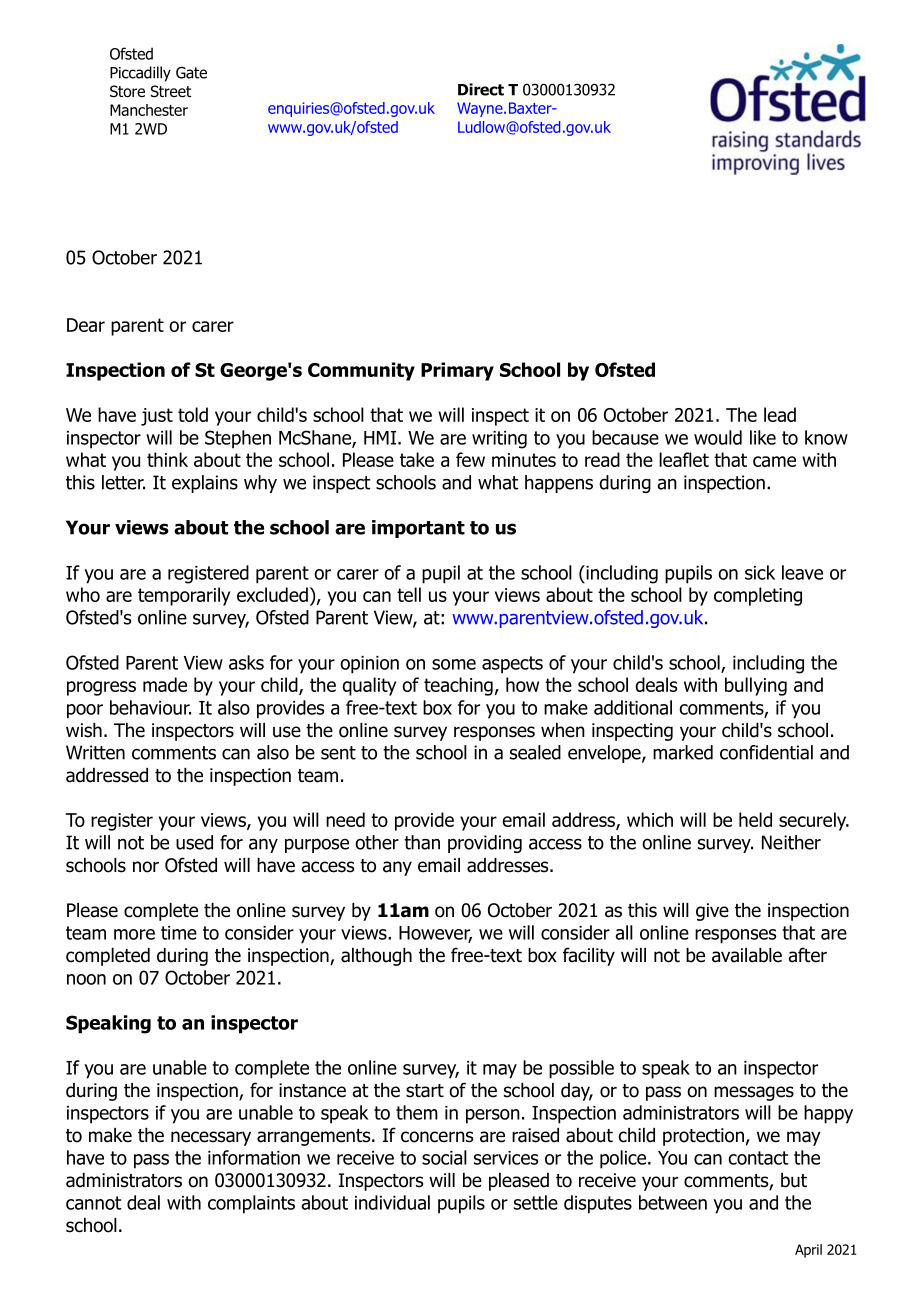 This screenshot has width=924, height=1308. Describe the element at coordinates (444, 1157) in the screenshot. I see `social` at that location.
